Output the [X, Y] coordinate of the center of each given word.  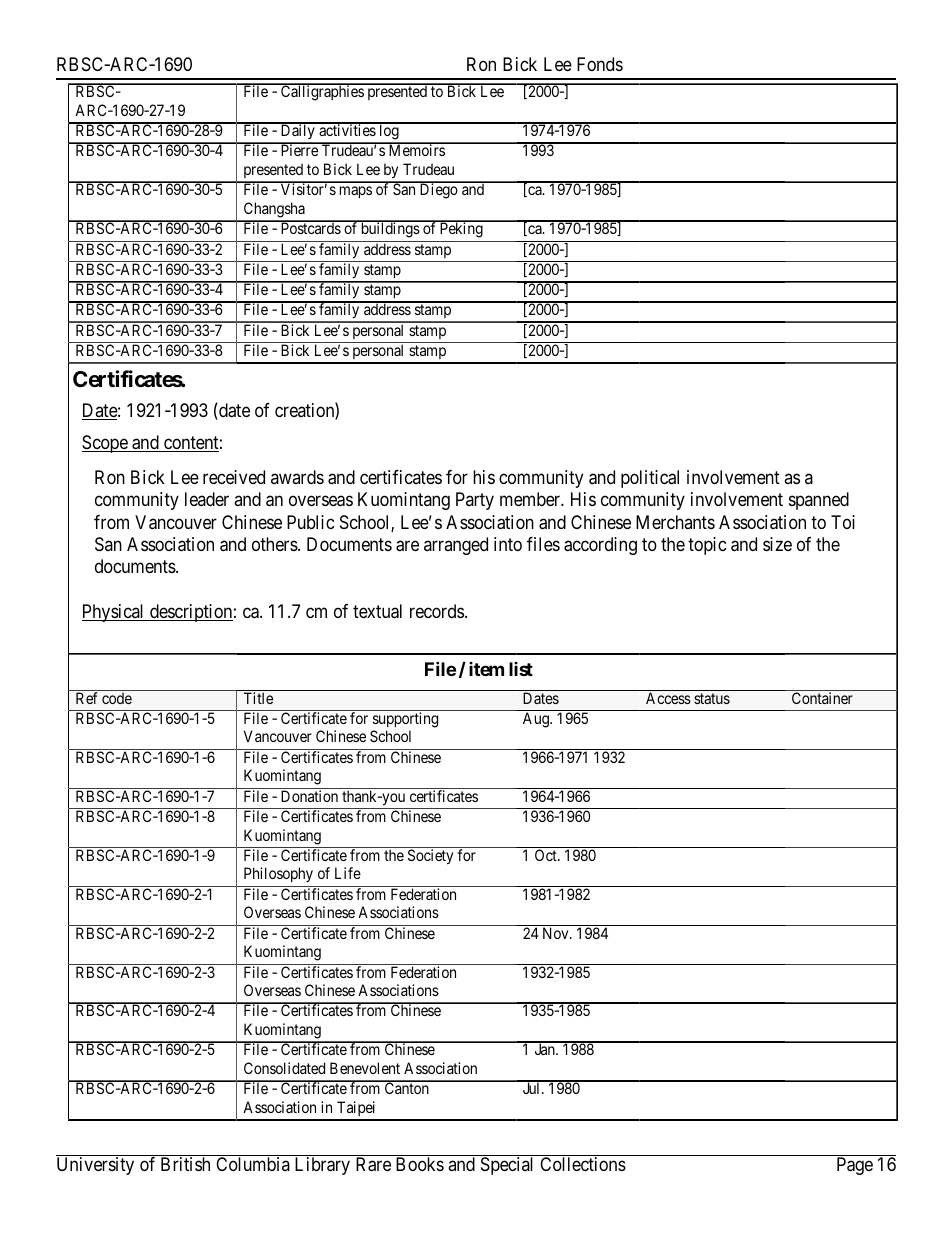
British [185, 1164]
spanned [819, 501]
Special [507, 1166]
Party [475, 501]
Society [430, 856]
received [234, 477]
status [712, 698]
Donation [309, 796]
